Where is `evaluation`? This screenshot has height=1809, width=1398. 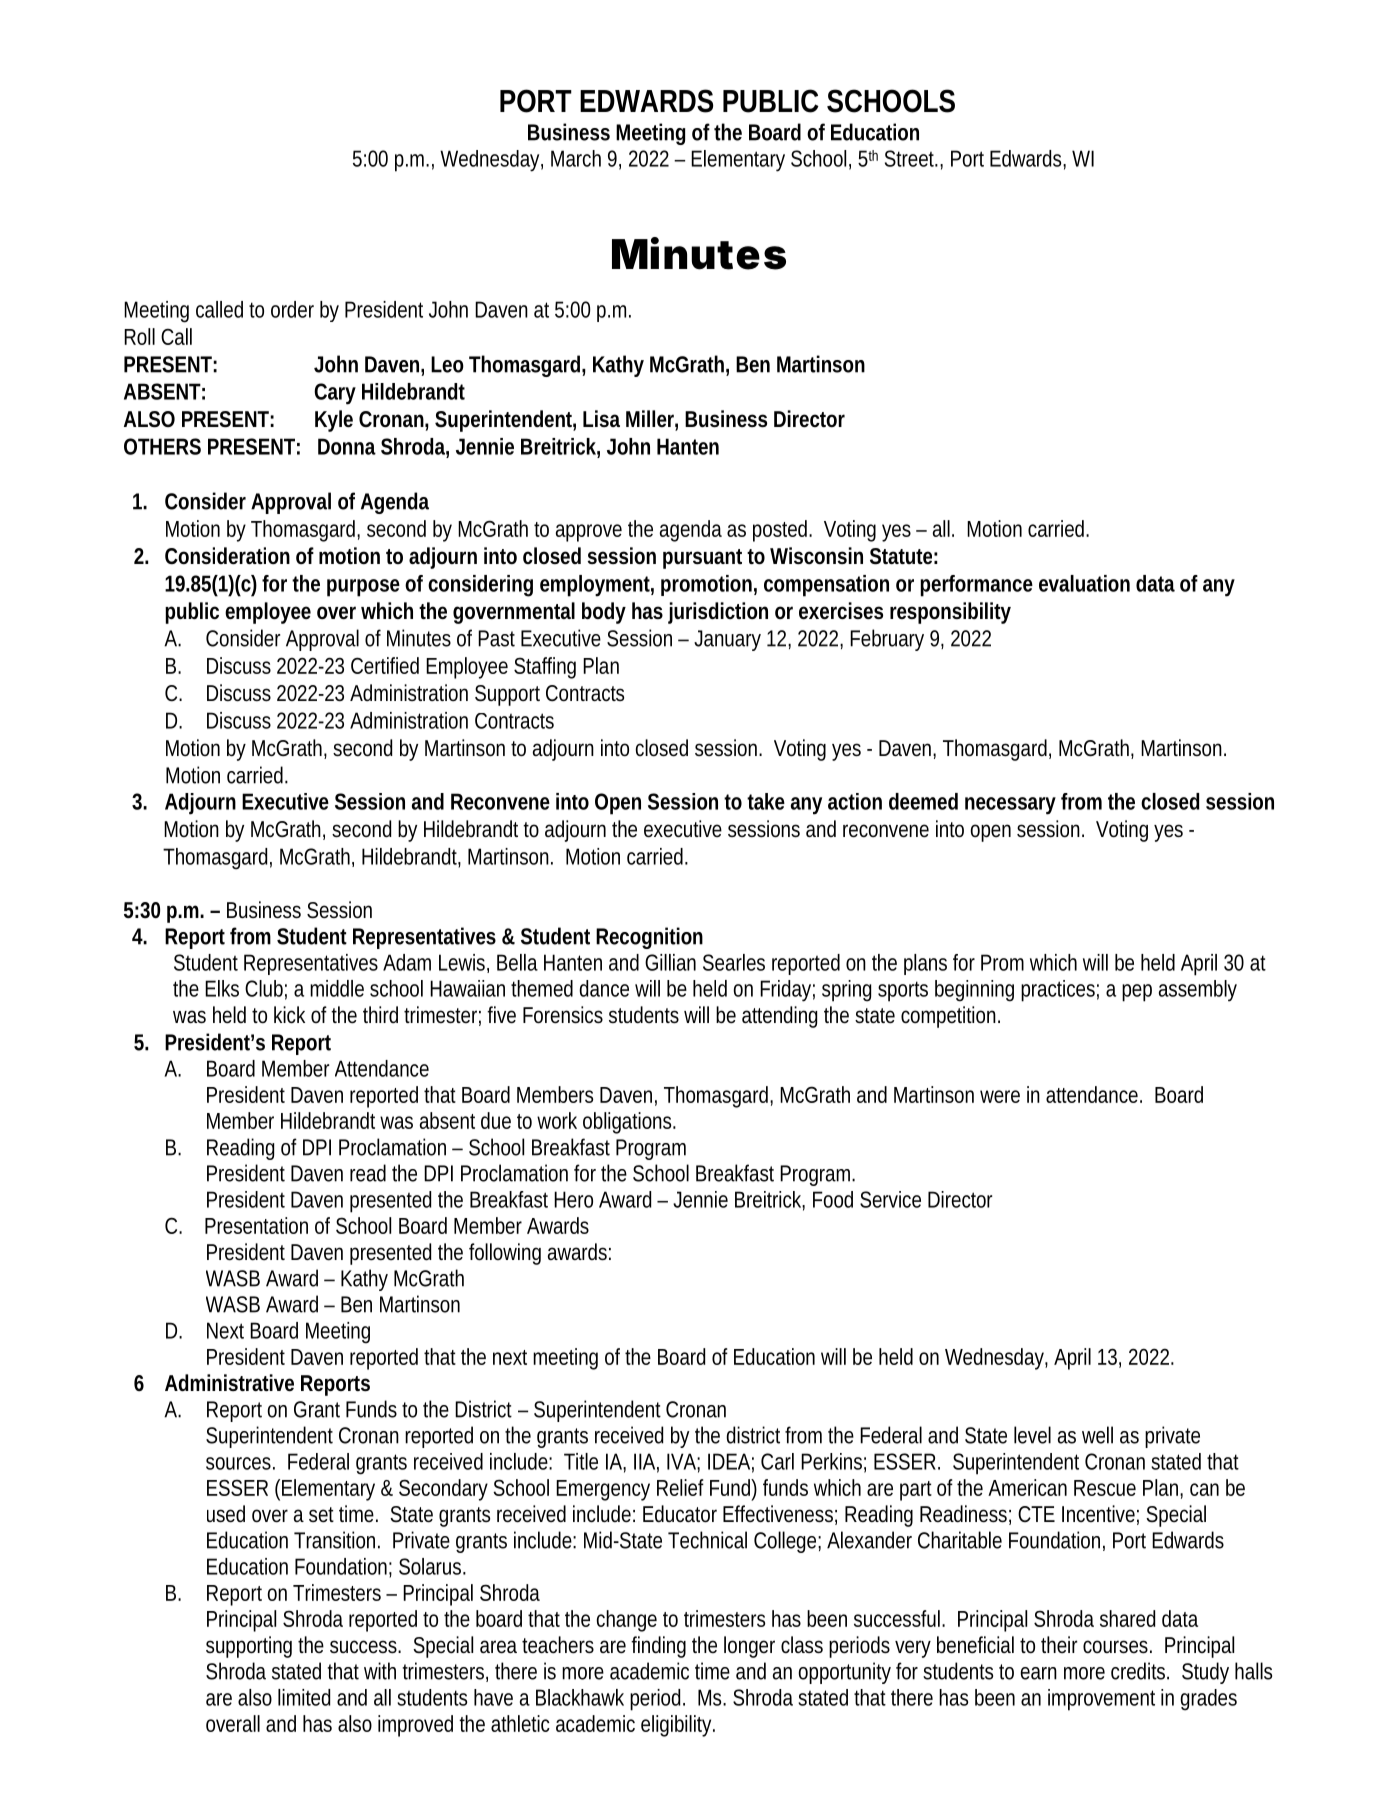 evaluation is located at coordinates (1084, 583).
